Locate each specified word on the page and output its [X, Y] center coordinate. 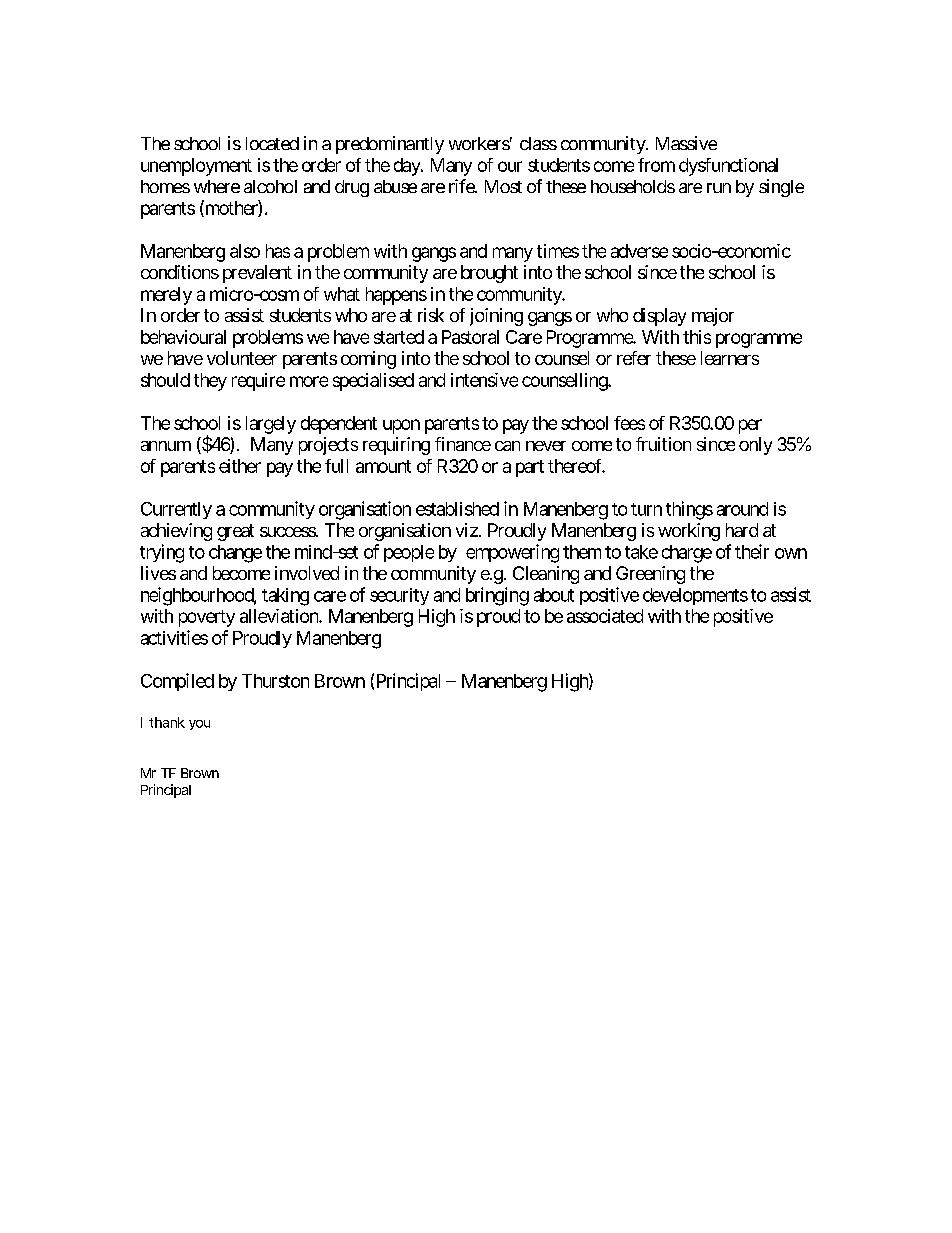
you [199, 725]
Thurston [275, 681]
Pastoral [470, 337]
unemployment [196, 167]
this [697, 337]
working [689, 532]
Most [503, 186]
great [235, 532]
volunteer [242, 358]
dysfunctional [728, 167]
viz [467, 530]
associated [605, 616]
